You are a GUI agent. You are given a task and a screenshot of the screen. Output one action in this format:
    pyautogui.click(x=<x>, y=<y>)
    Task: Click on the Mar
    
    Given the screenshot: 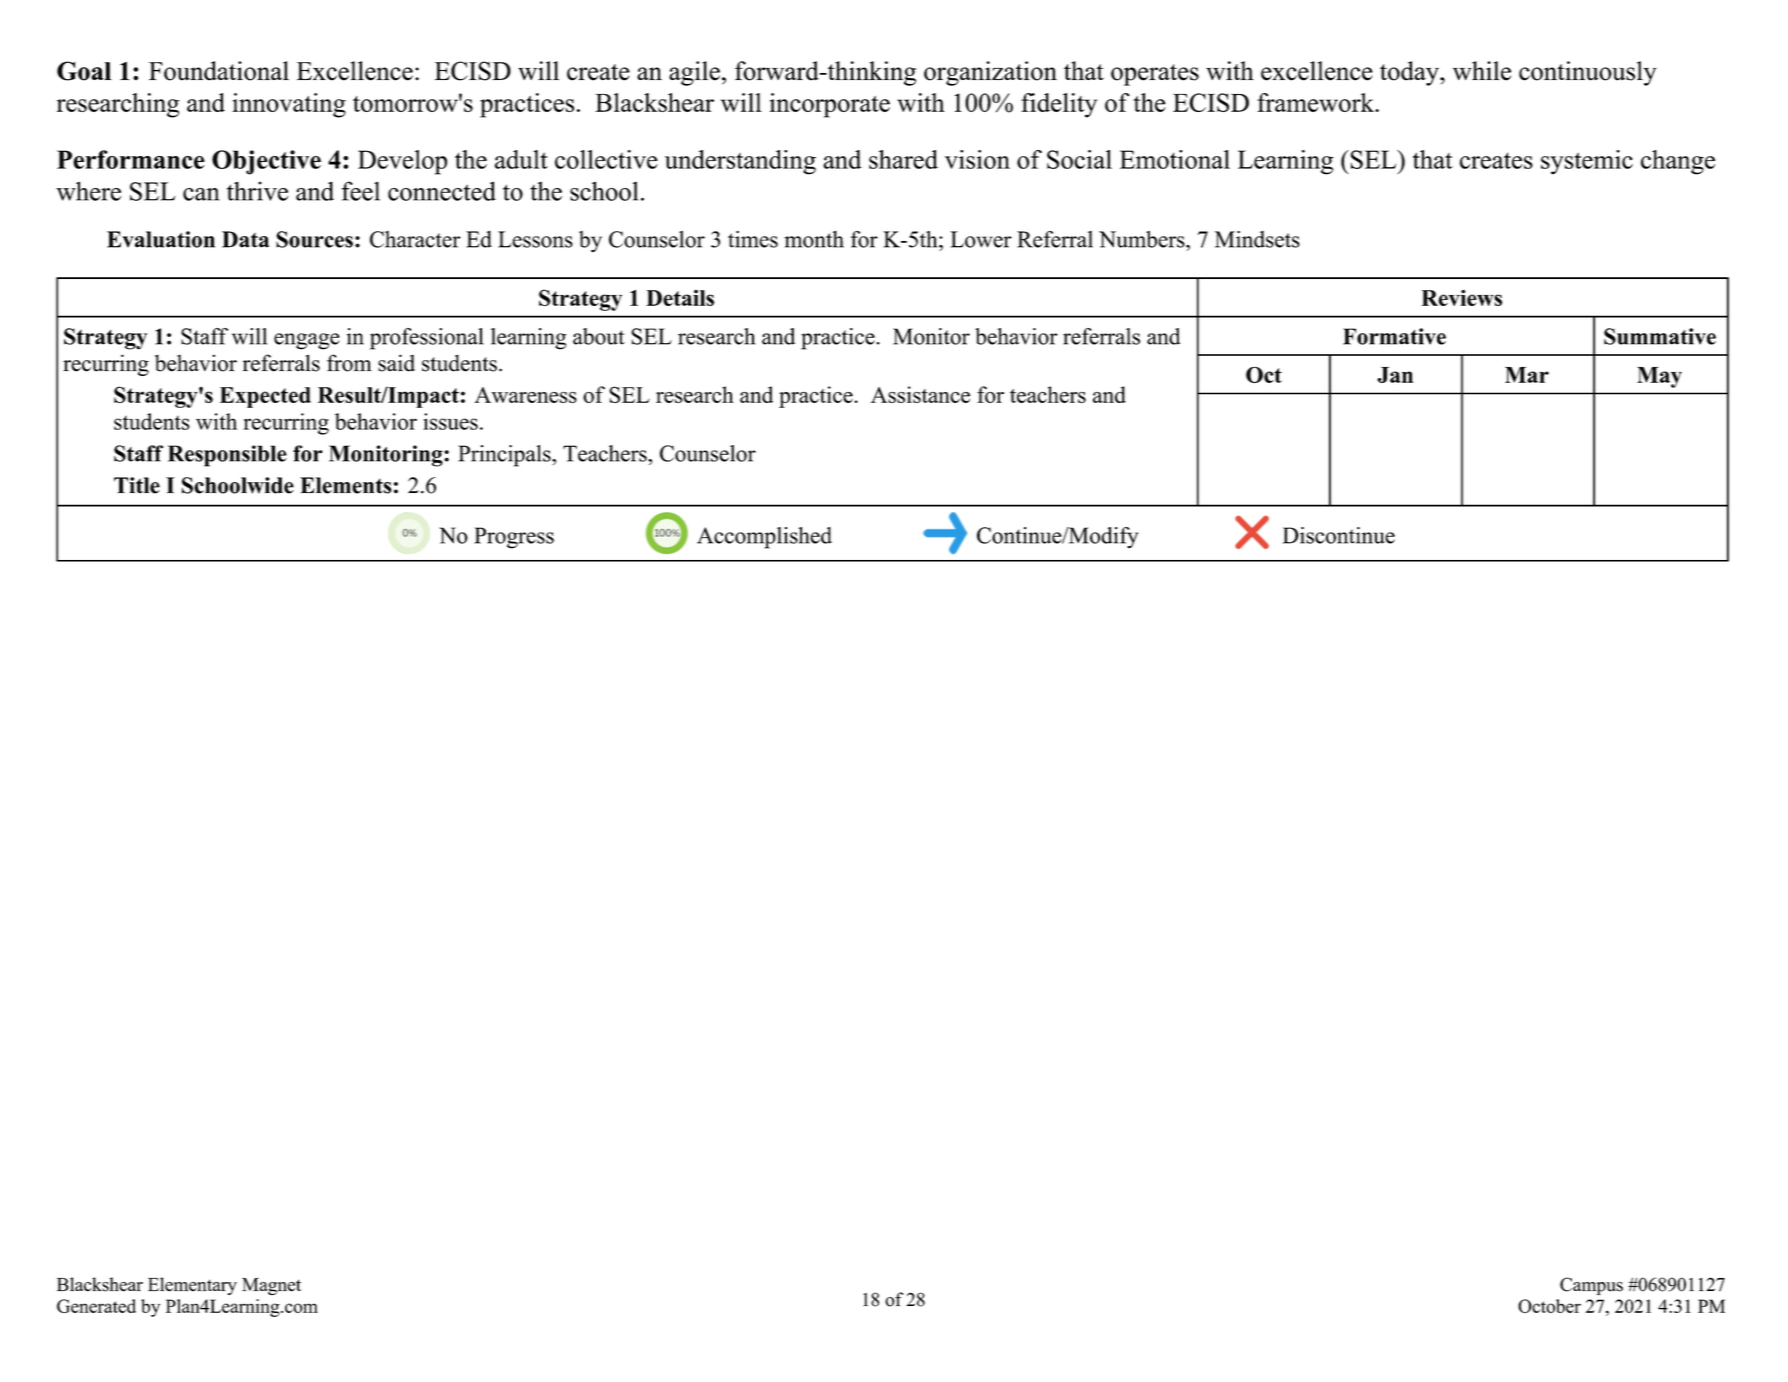 What is the action you would take?
    pyautogui.click(x=1527, y=375)
